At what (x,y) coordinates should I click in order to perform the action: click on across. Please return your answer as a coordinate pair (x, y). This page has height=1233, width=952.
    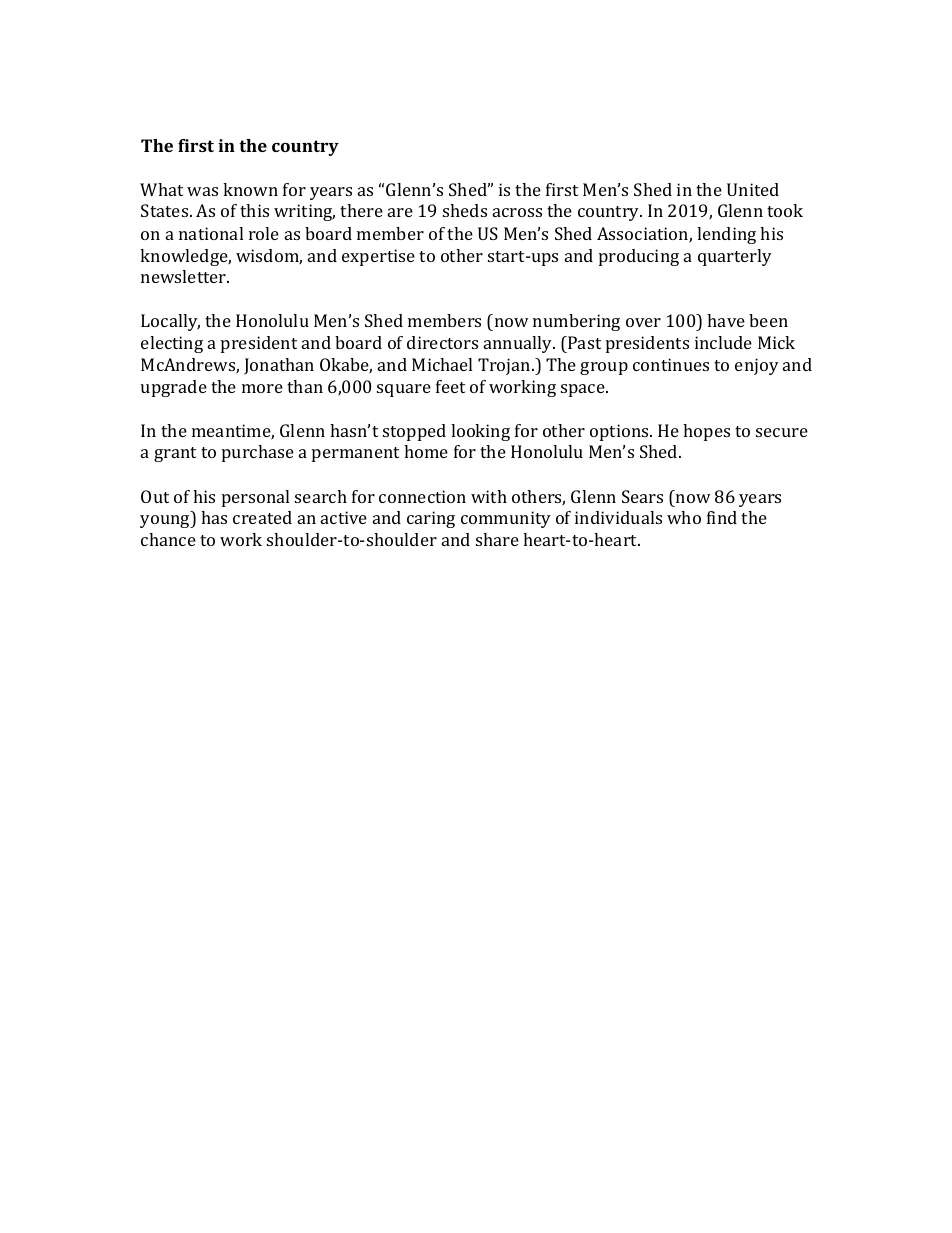
    Looking at the image, I should click on (517, 212).
